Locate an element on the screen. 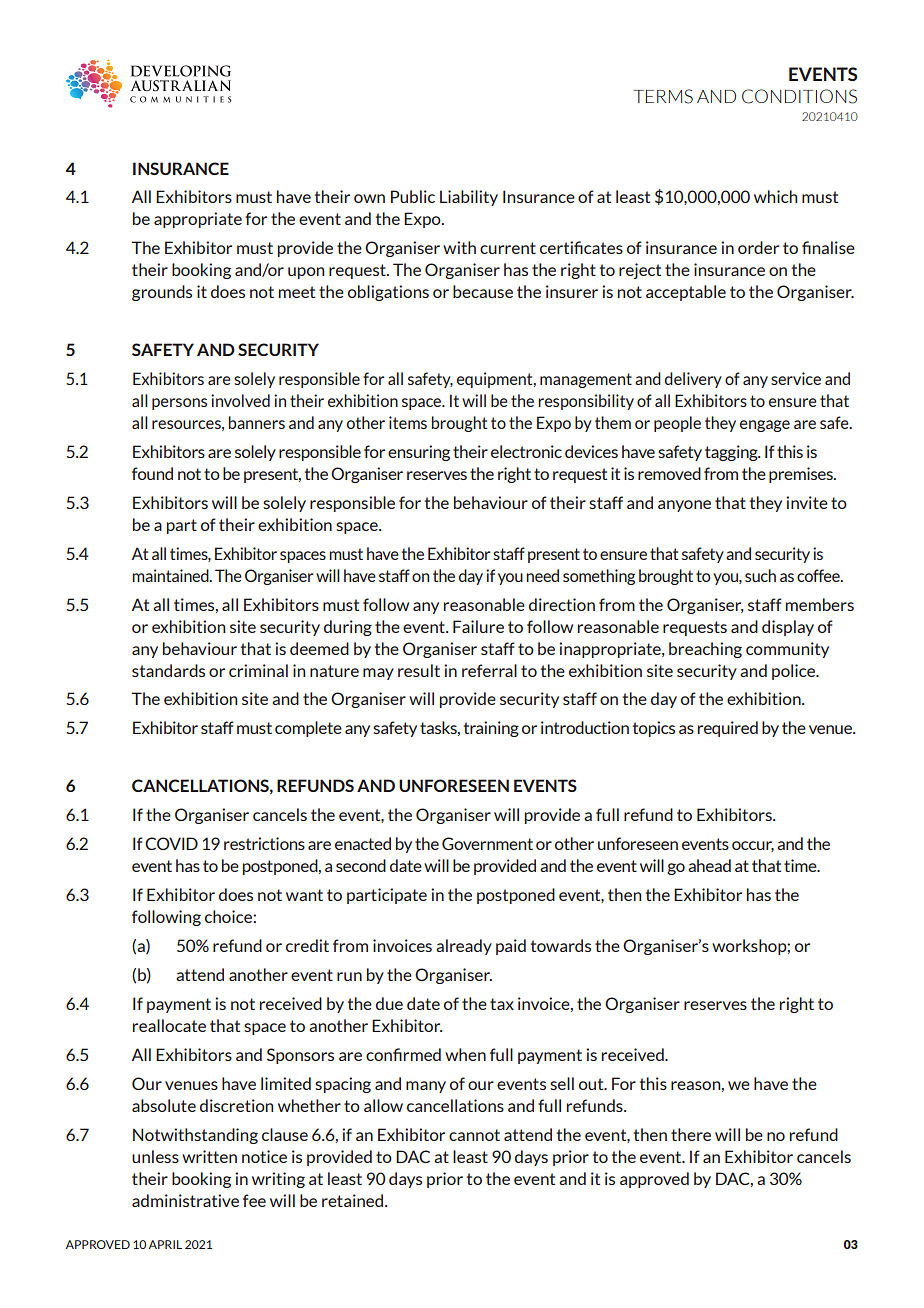  own is located at coordinates (369, 198).
